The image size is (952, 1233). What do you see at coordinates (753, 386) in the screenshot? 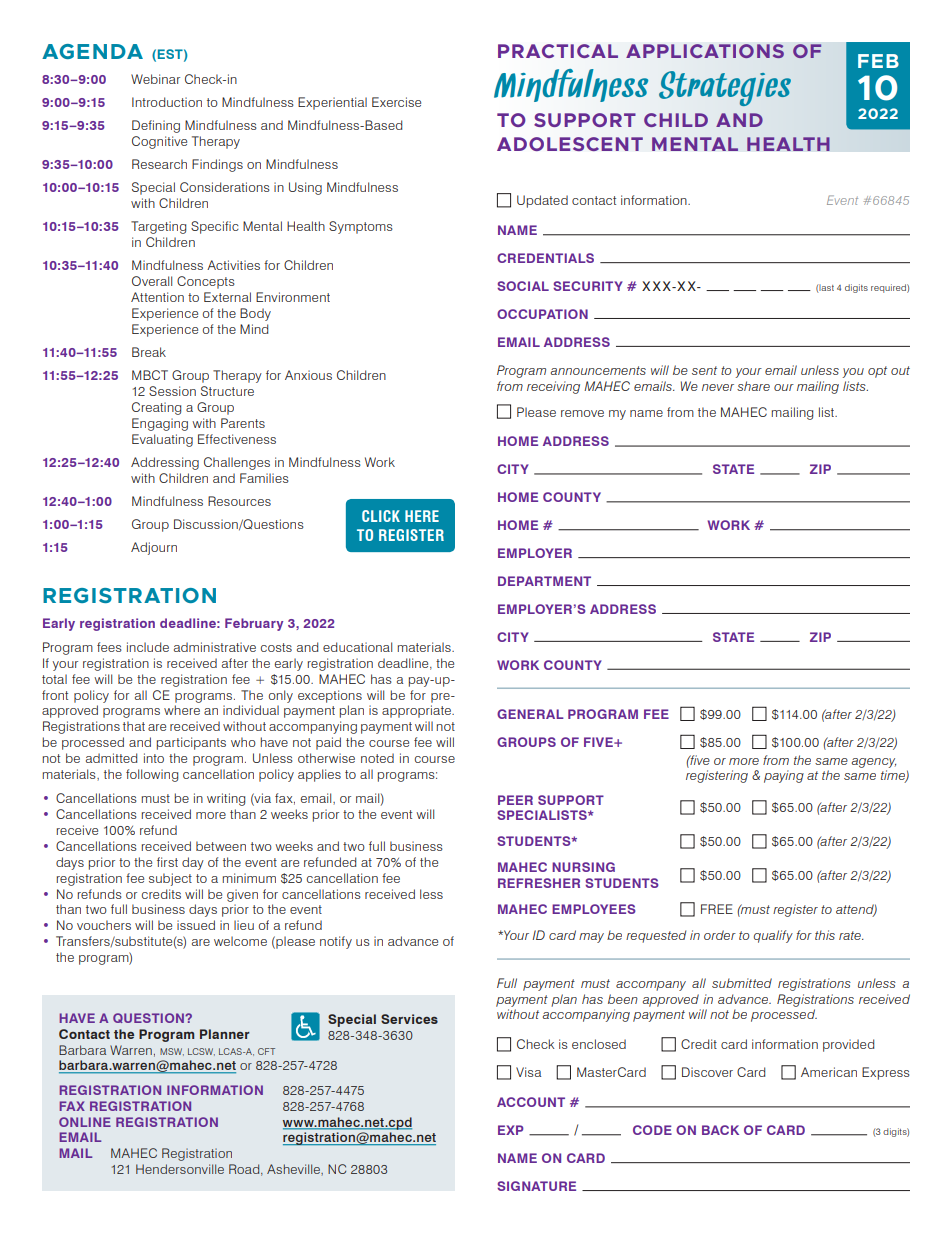
I see `share` at bounding box center [753, 386].
